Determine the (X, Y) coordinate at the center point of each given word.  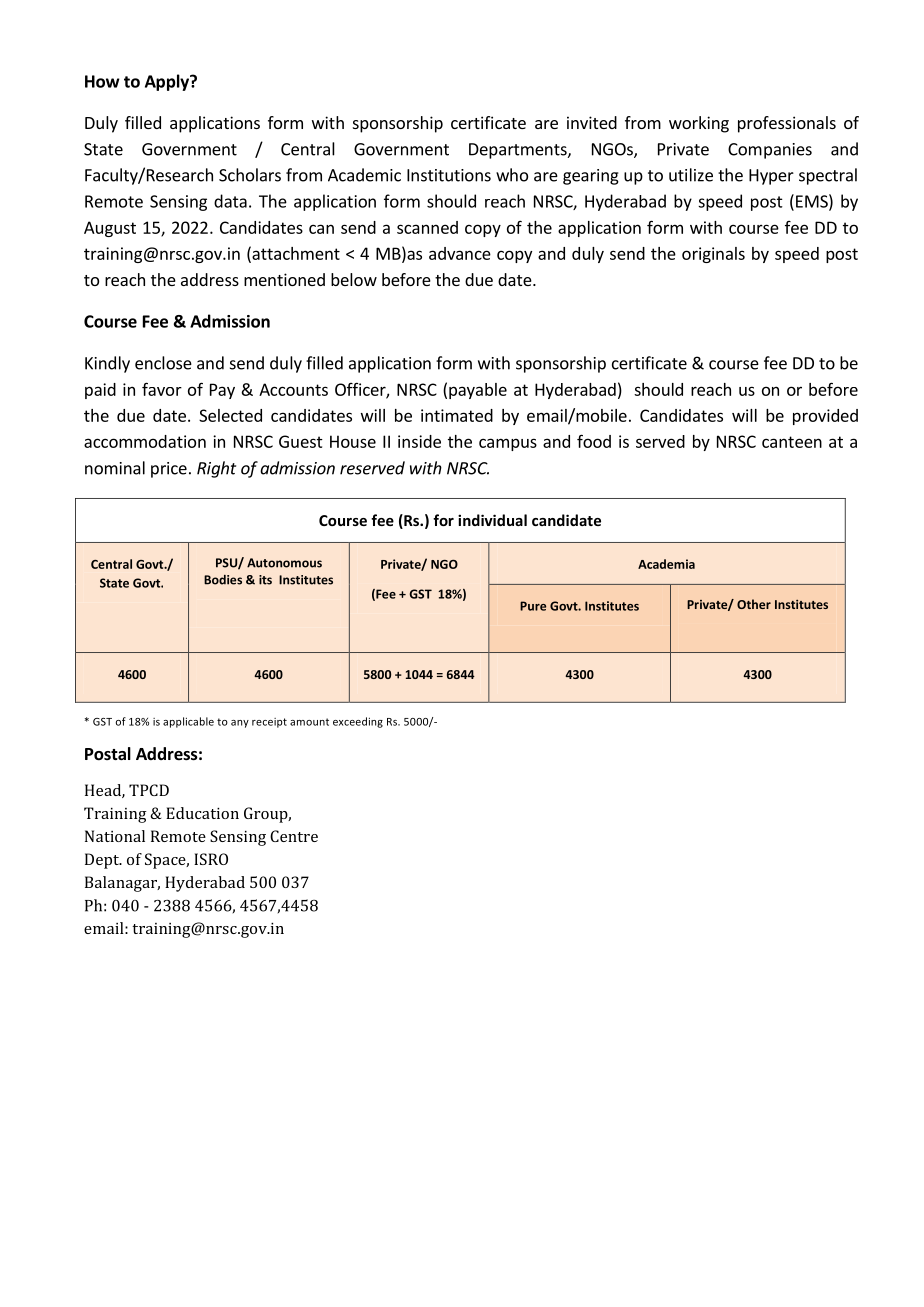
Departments (519, 151)
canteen (792, 442)
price (169, 470)
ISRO (211, 859)
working (699, 124)
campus (508, 444)
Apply (168, 82)
